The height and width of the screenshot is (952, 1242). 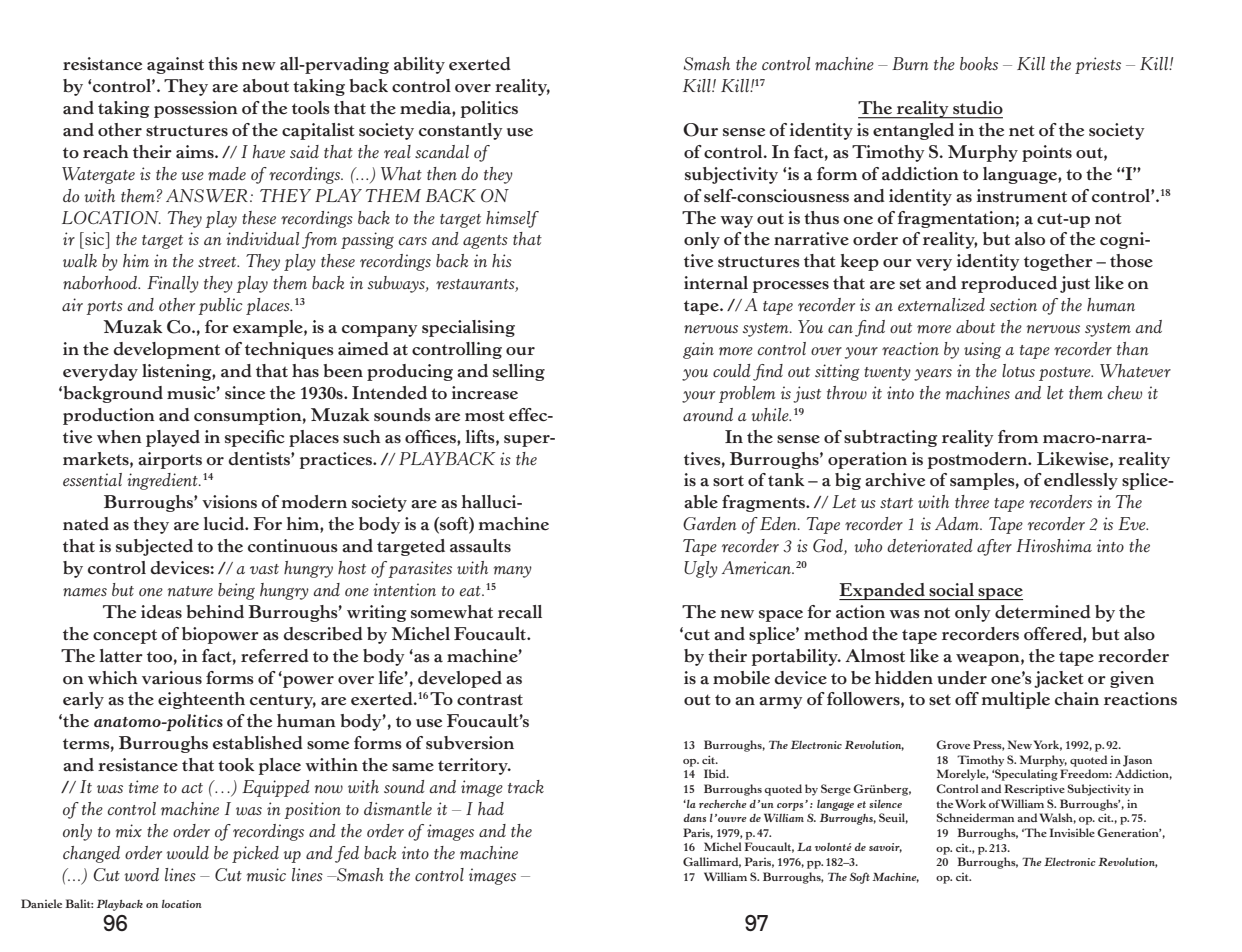 I want to click on selling, so click(x=519, y=372).
